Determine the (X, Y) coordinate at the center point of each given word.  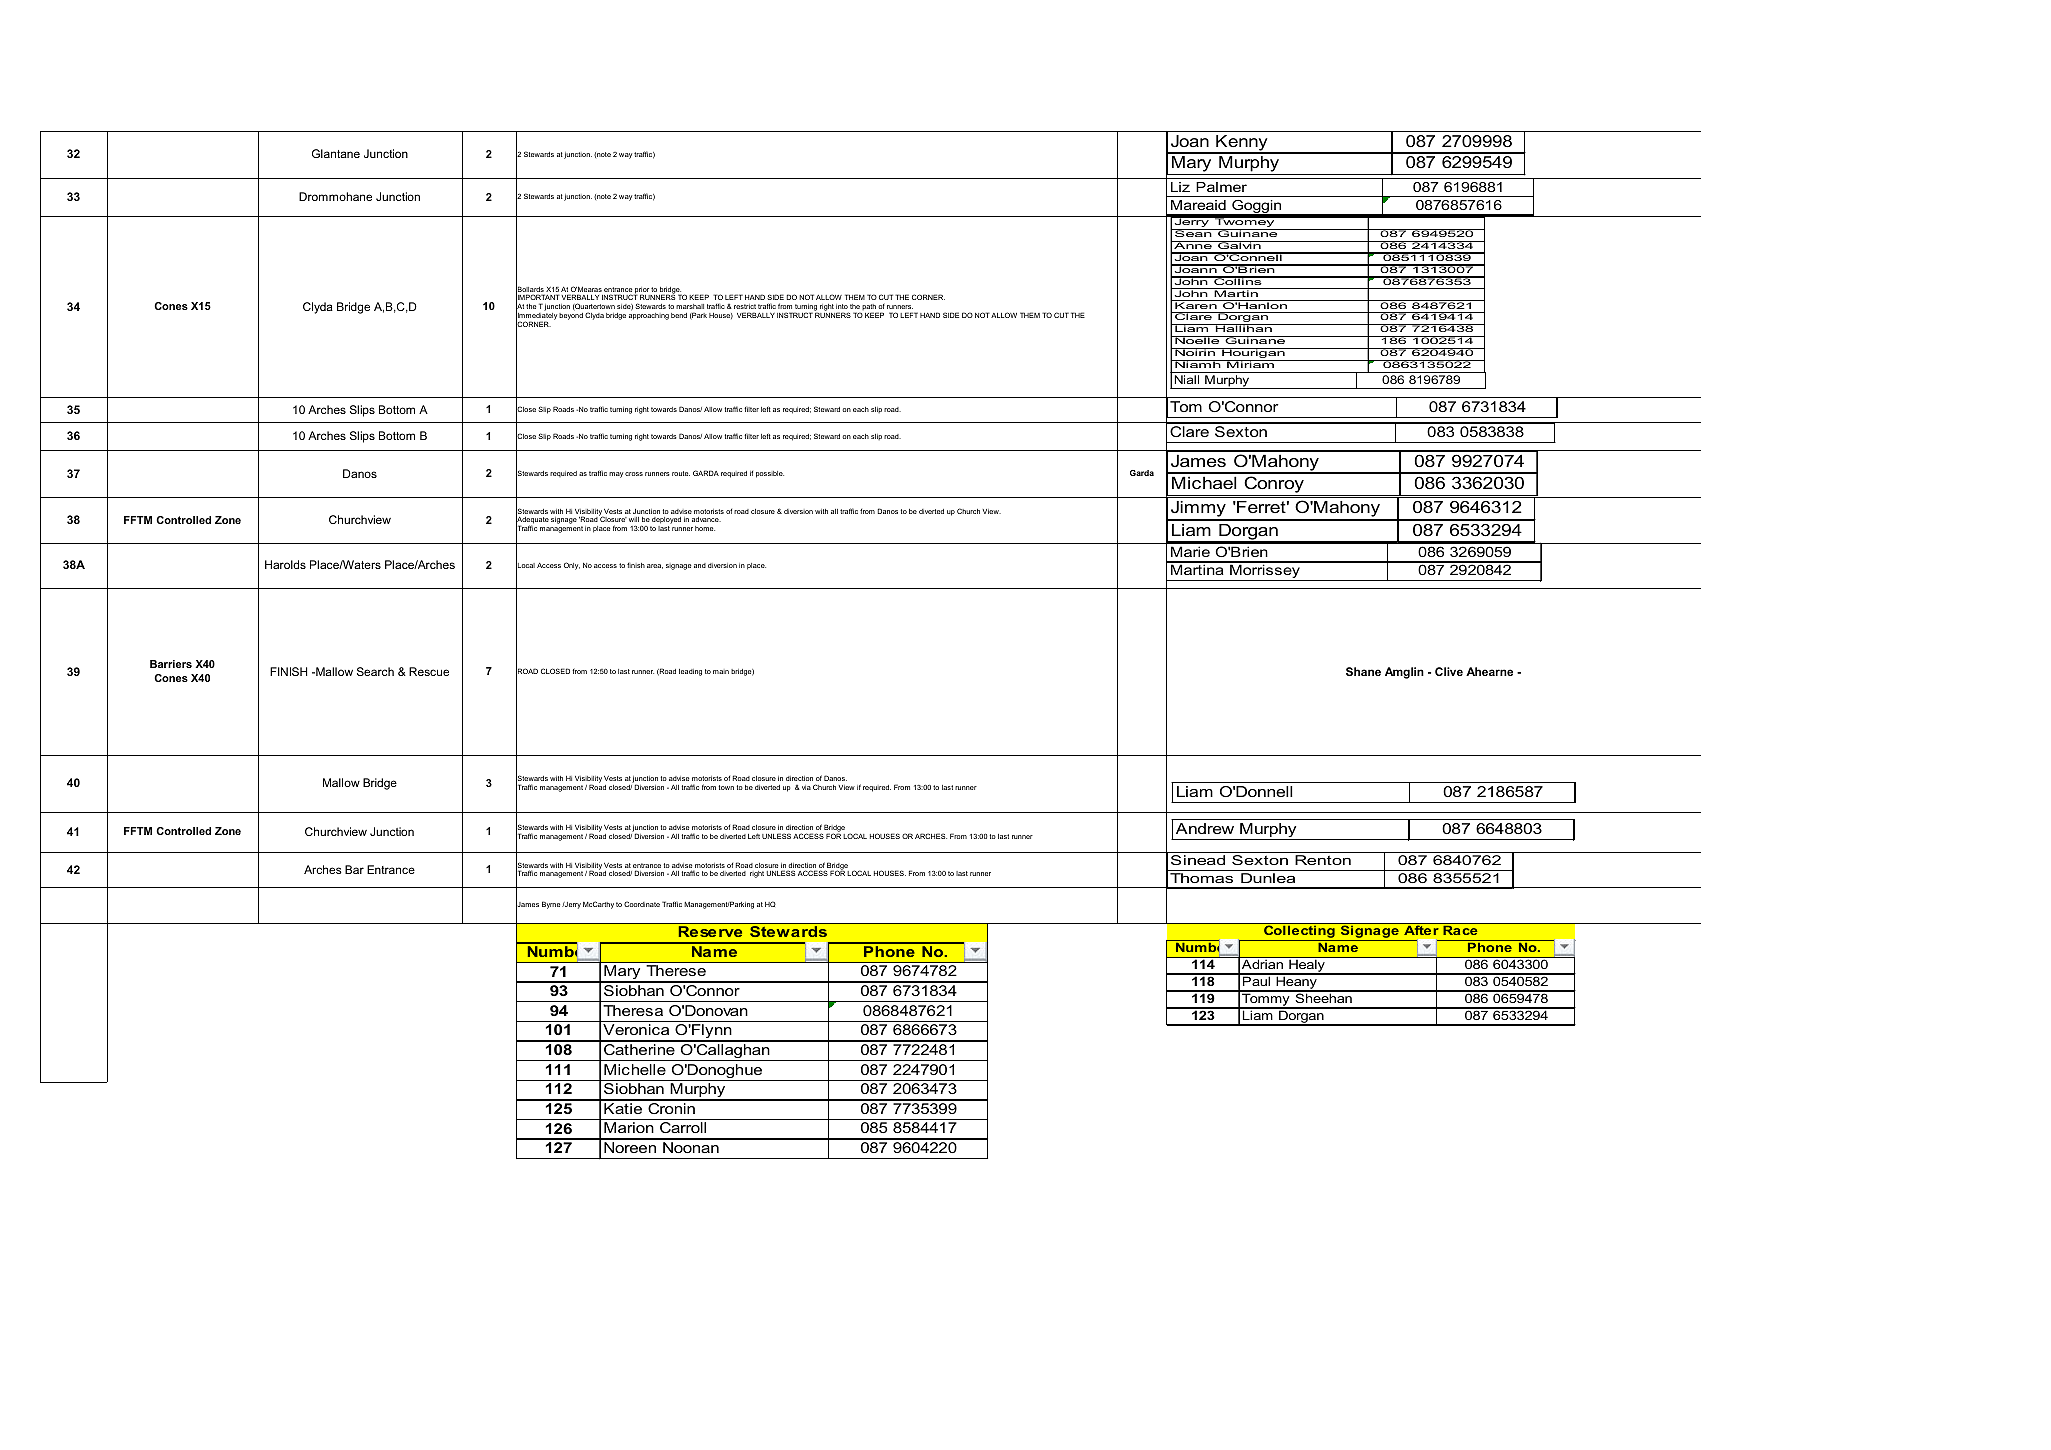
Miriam (1250, 364)
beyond (571, 316)
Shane (1363, 671)
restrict (745, 306)
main (721, 671)
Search (375, 671)
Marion (629, 1127)
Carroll (683, 1127)
